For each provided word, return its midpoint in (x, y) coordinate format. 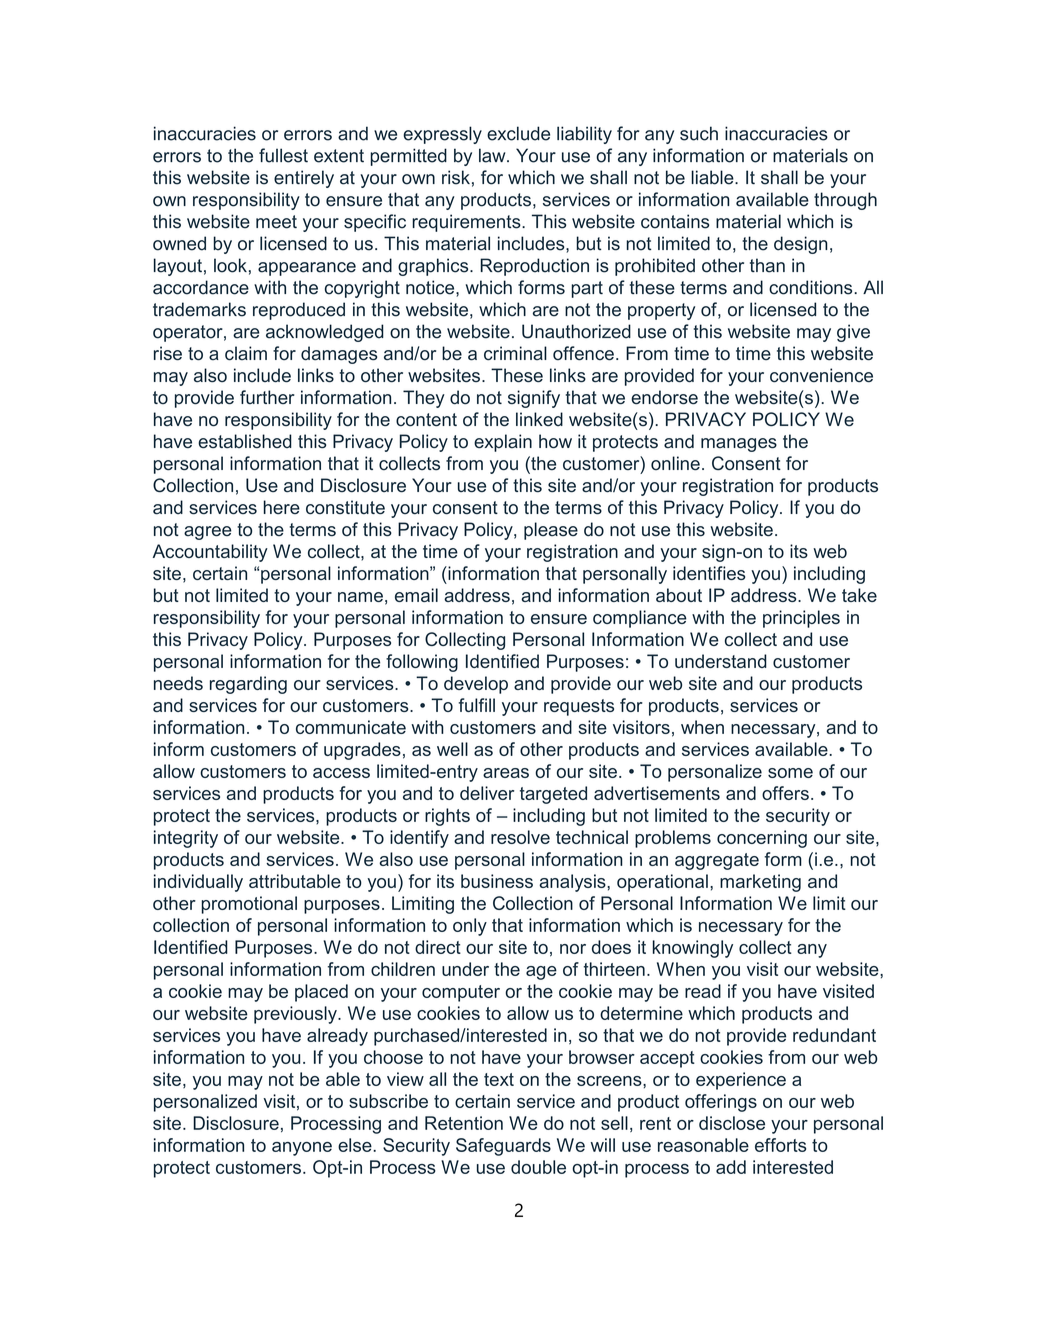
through (845, 201)
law (493, 155)
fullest (283, 155)
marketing (760, 883)
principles (801, 619)
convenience (821, 375)
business (497, 881)
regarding (248, 685)
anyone (302, 1149)
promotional (249, 905)
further (267, 397)
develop (476, 685)
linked (539, 419)
